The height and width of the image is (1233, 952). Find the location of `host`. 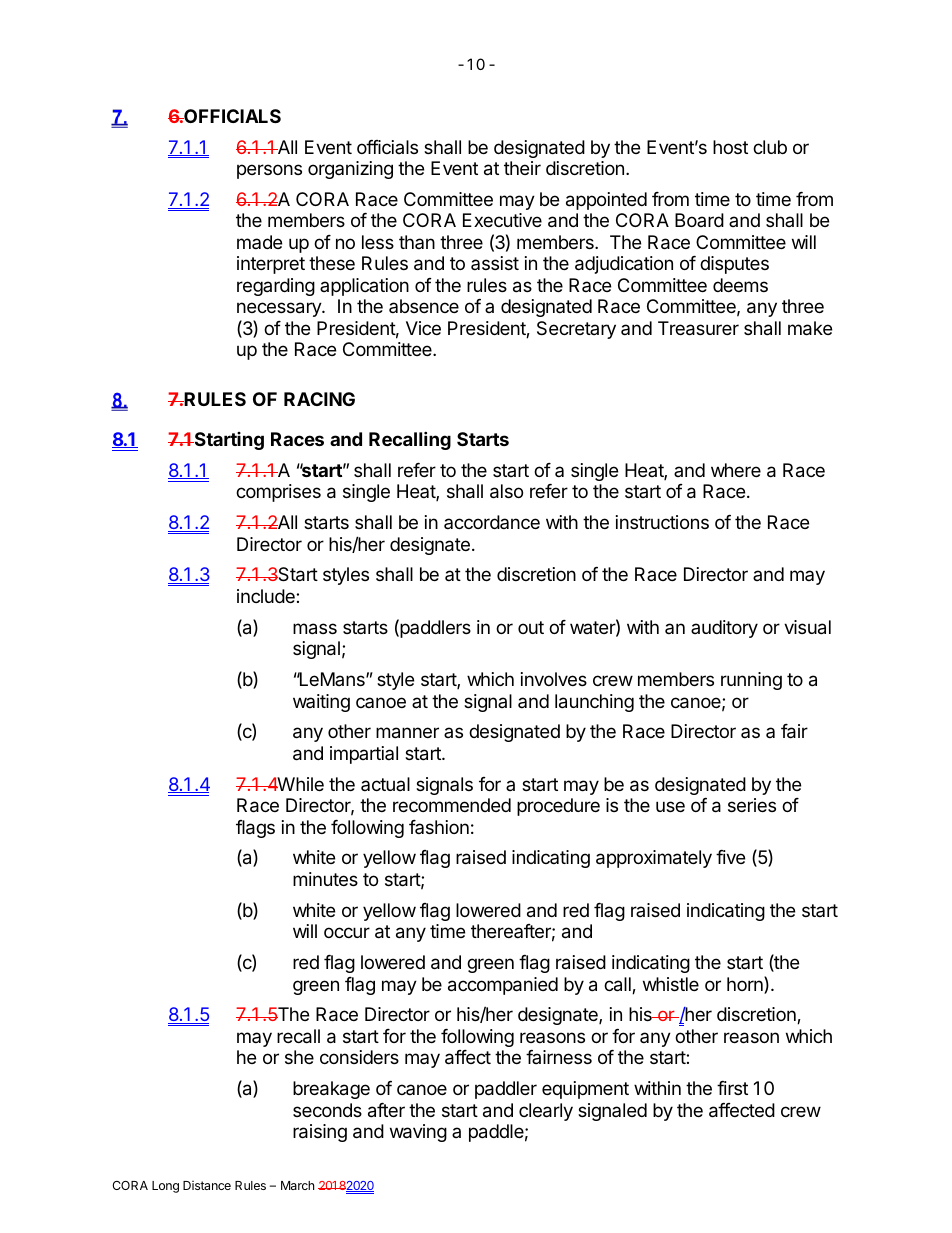

host is located at coordinates (730, 147).
